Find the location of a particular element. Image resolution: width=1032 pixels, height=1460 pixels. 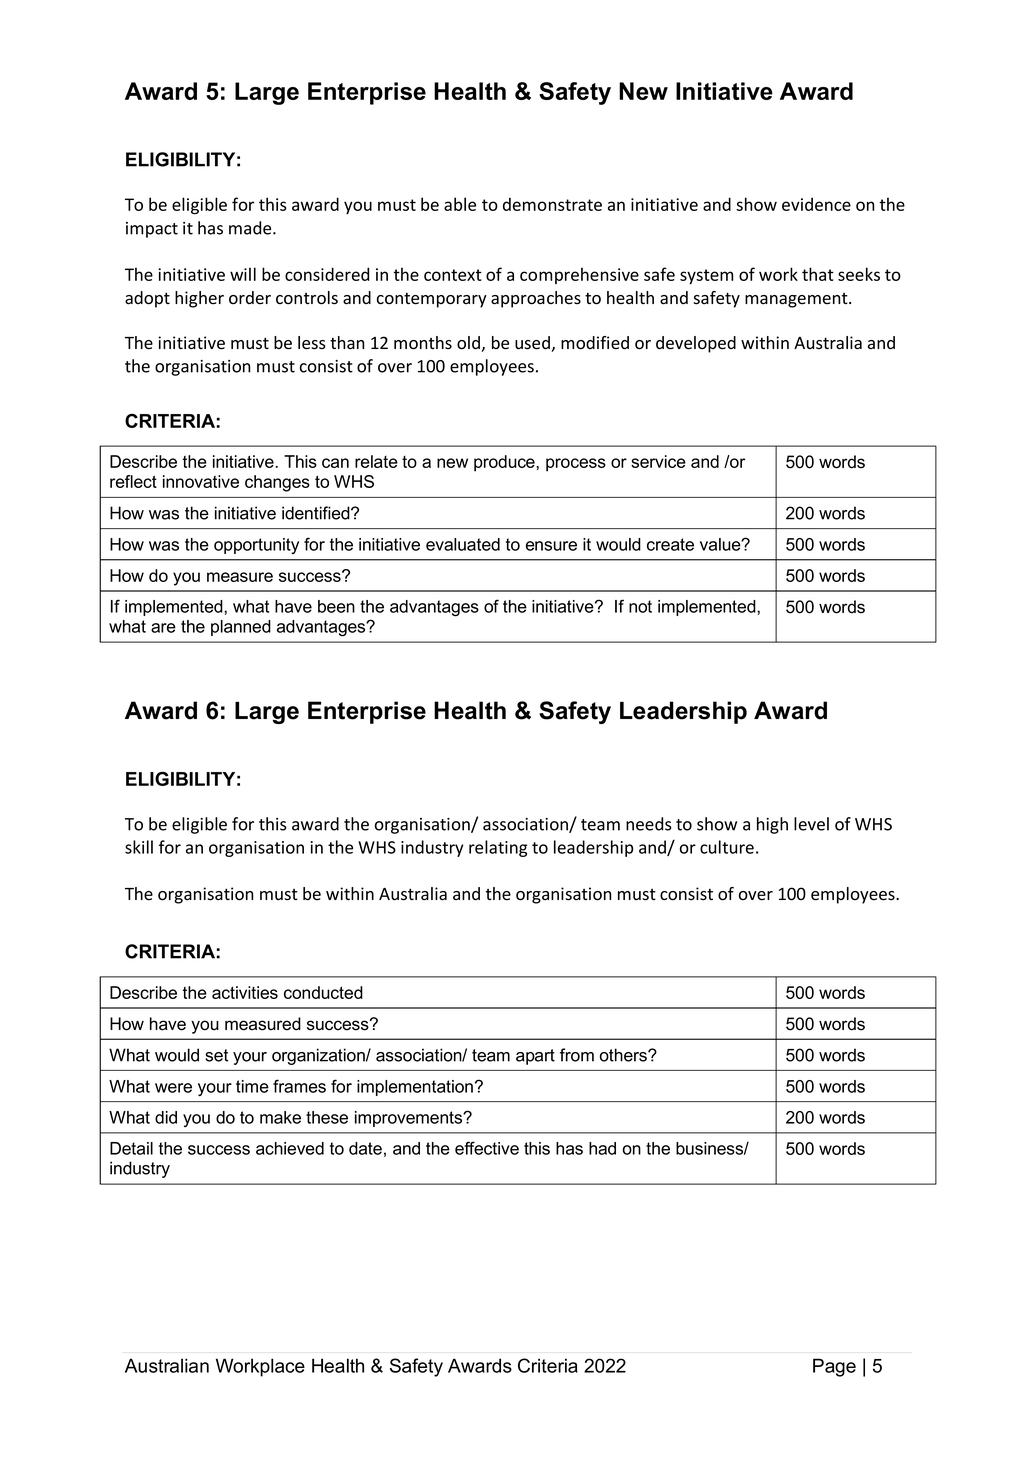

innovative is located at coordinates (201, 481).
